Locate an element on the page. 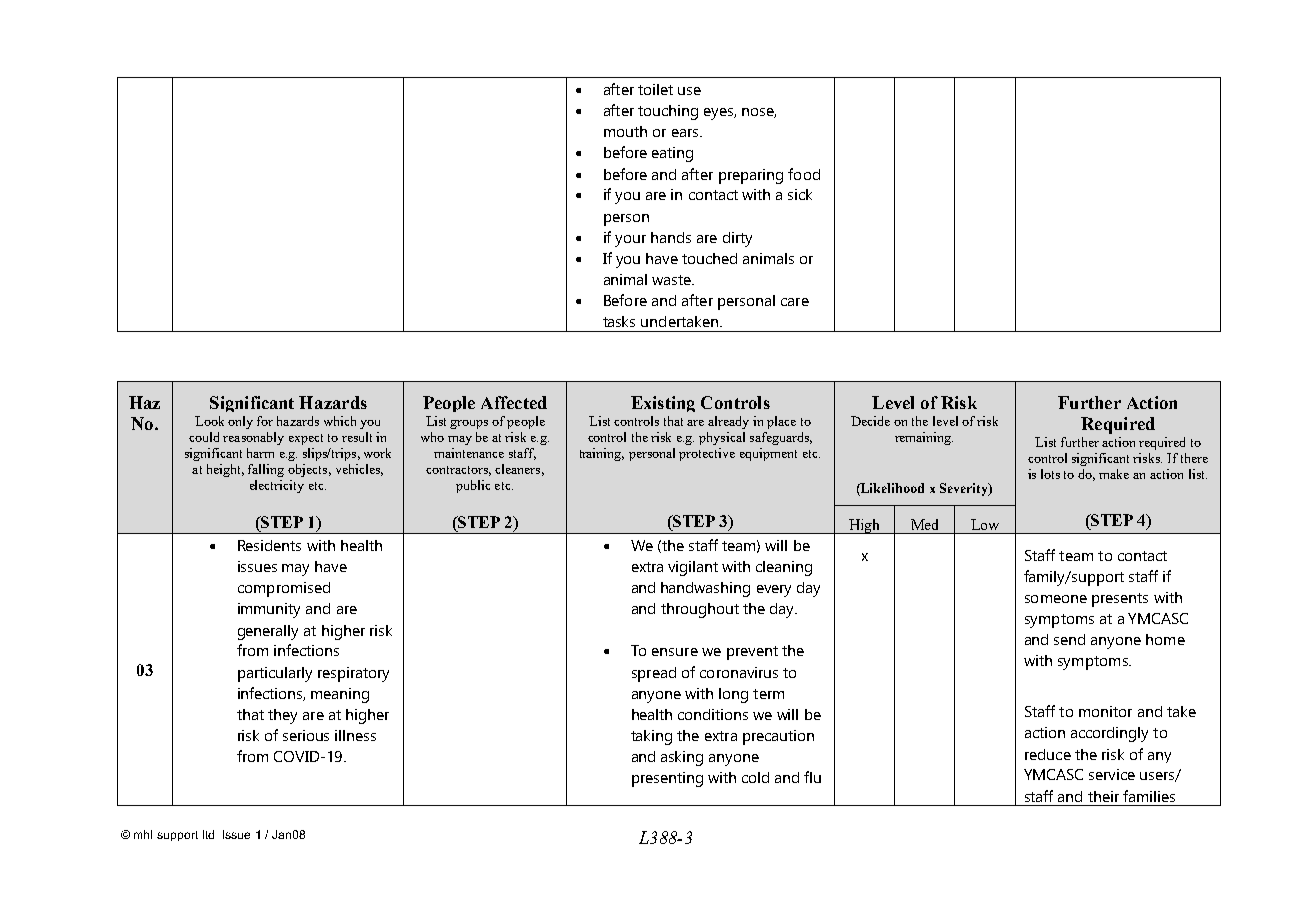 Image resolution: width=1308 pixels, height=924 pixels. ensure is located at coordinates (675, 652).
